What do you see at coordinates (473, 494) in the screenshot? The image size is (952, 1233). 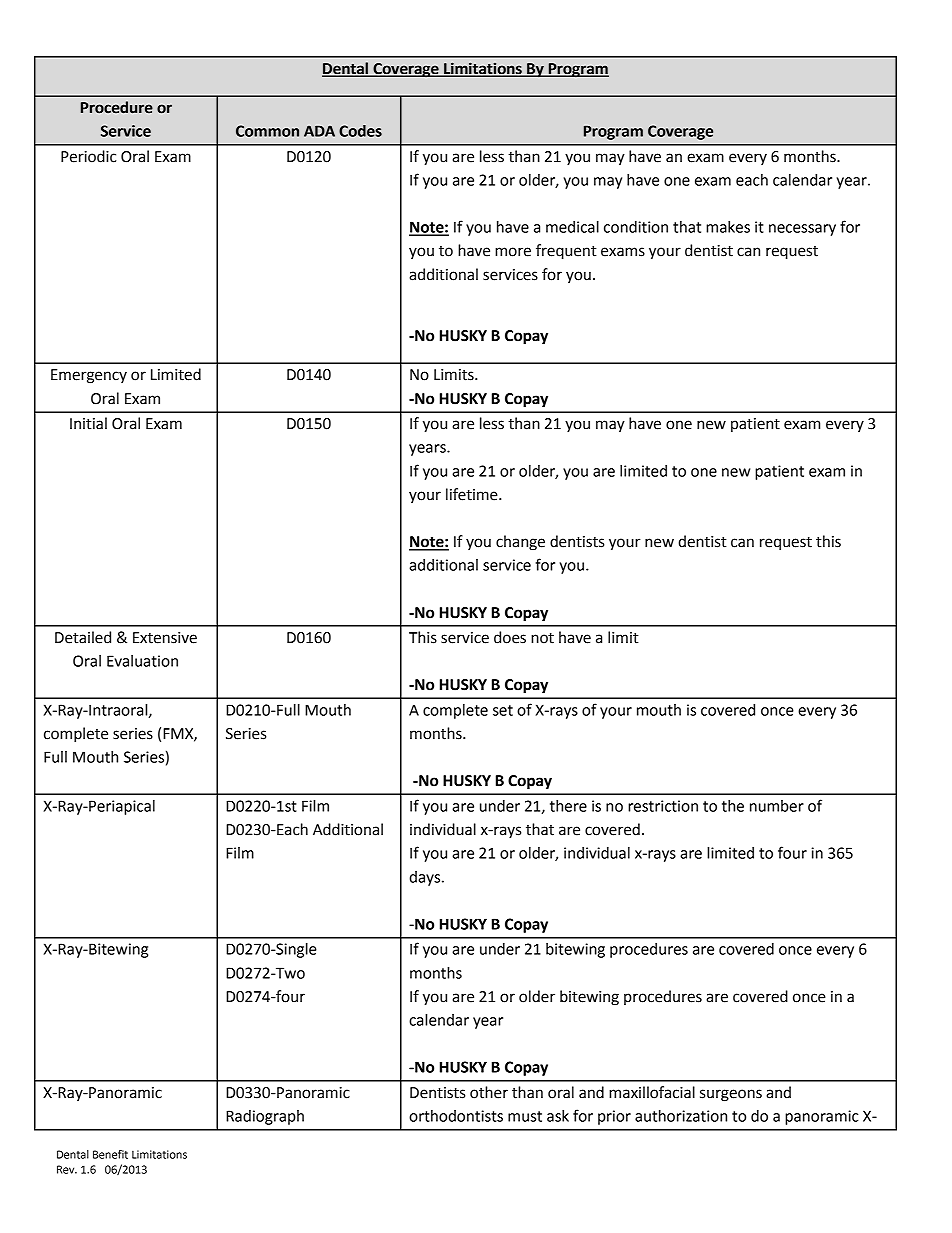 I see `lifetime` at bounding box center [473, 494].
